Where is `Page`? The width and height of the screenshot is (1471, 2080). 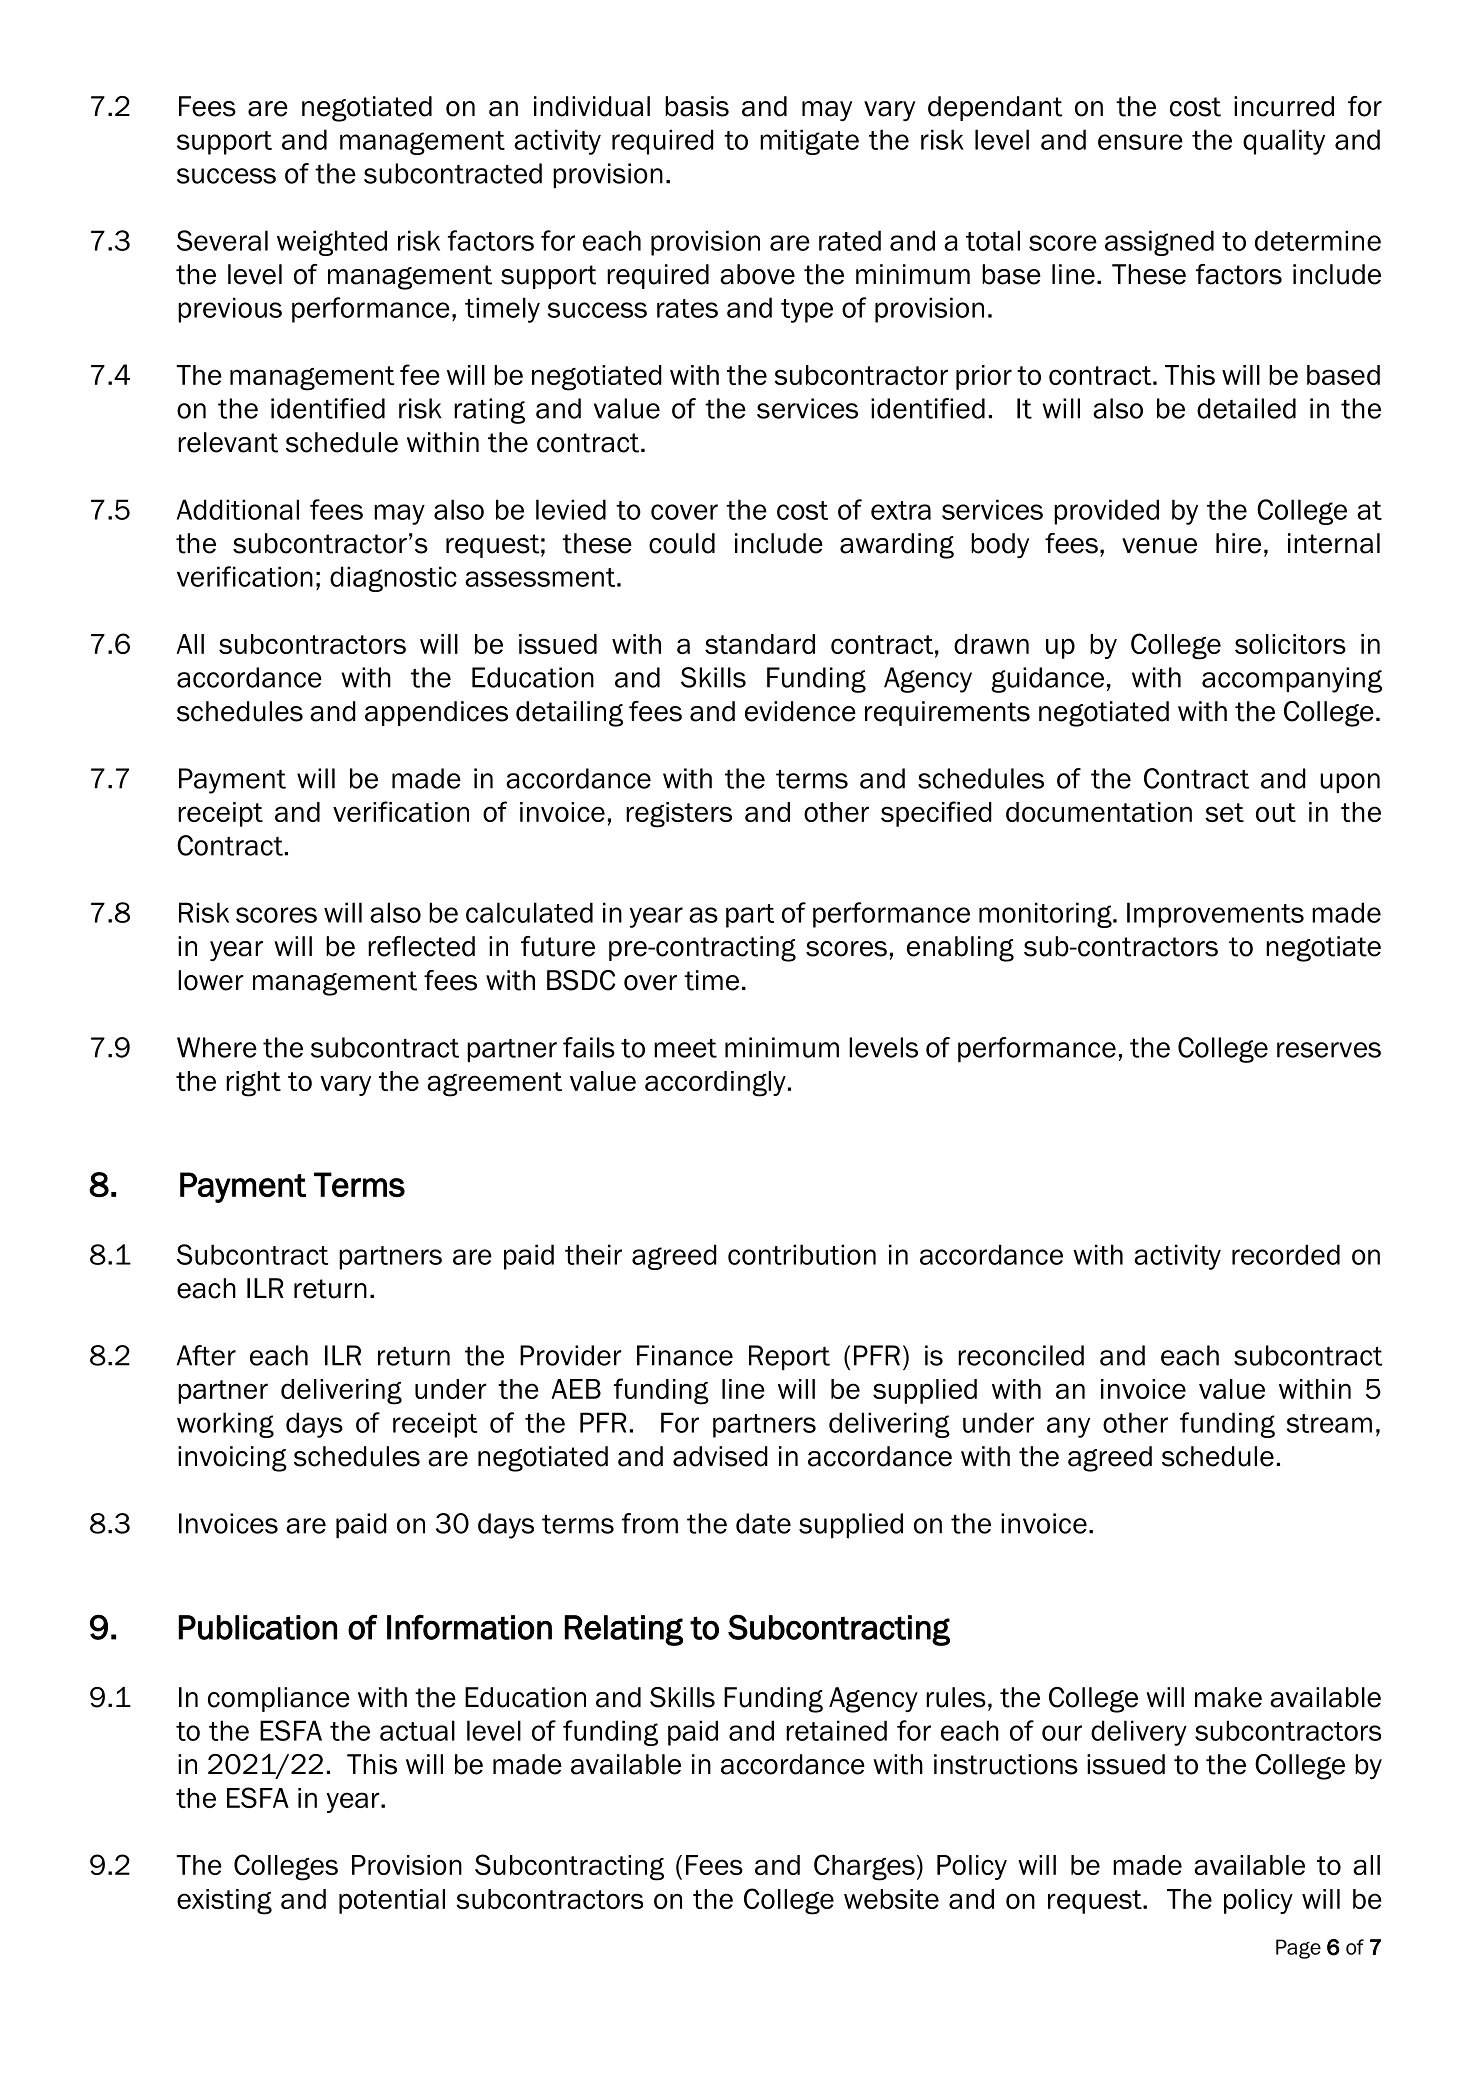 Page is located at coordinates (1298, 1949).
